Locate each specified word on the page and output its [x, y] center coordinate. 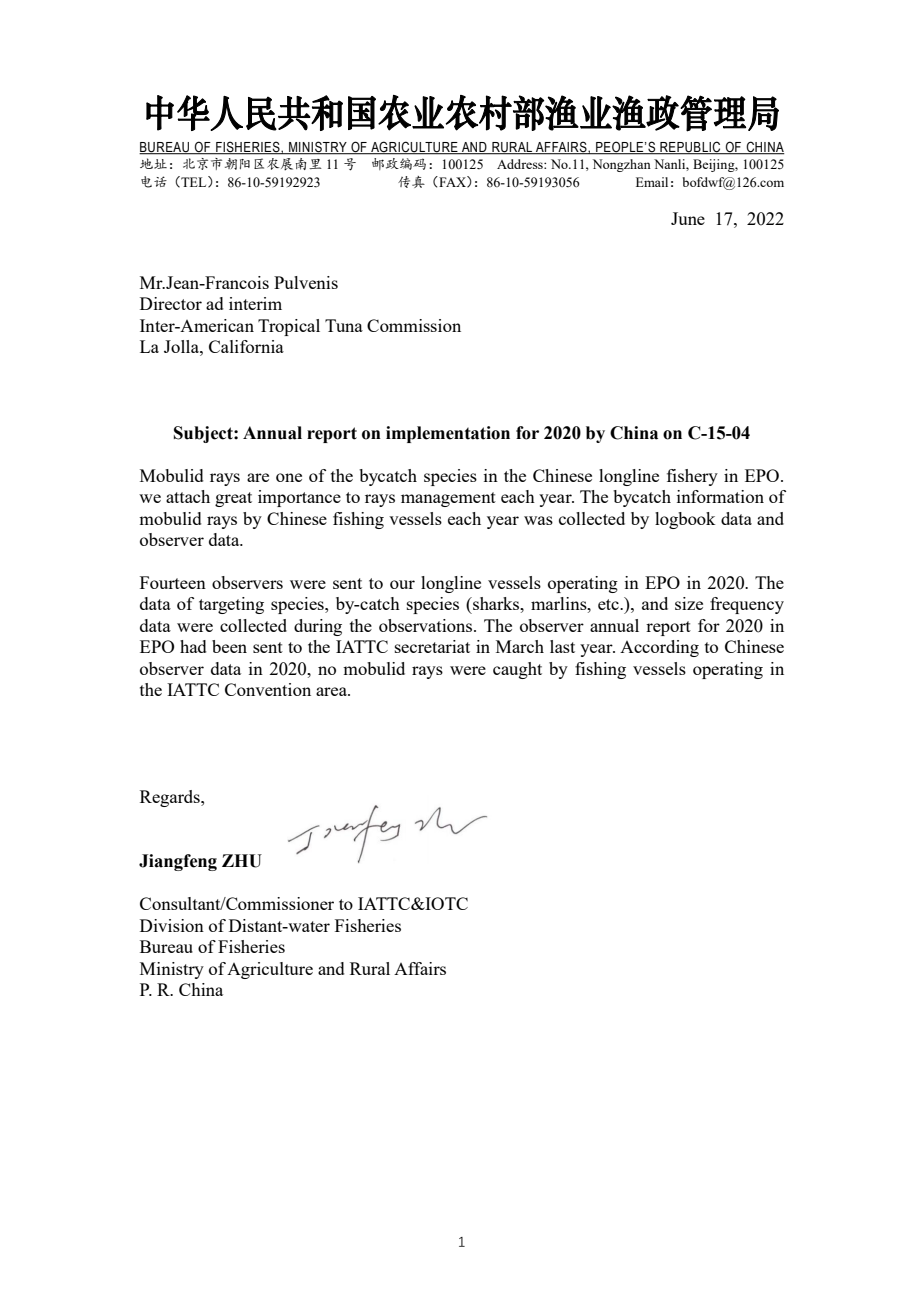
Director [171, 303]
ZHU [242, 861]
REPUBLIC [690, 148]
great [233, 499]
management [448, 499]
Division [172, 925]
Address [521, 164]
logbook [685, 520]
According [659, 648]
